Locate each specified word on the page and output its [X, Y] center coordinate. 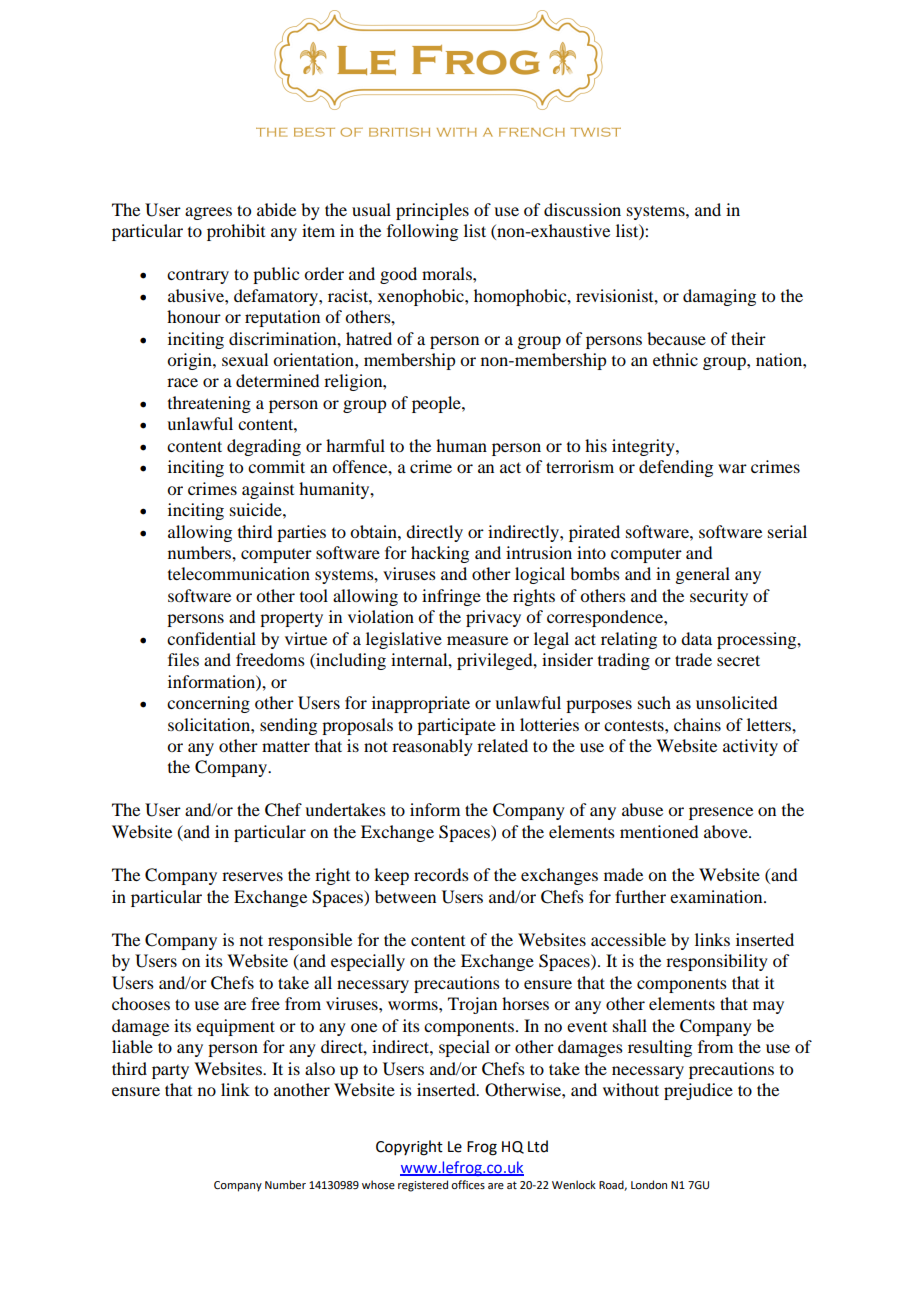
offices [468, 1184]
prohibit [236, 232]
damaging [719, 297]
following [422, 232]
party [170, 1072]
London [649, 1184]
